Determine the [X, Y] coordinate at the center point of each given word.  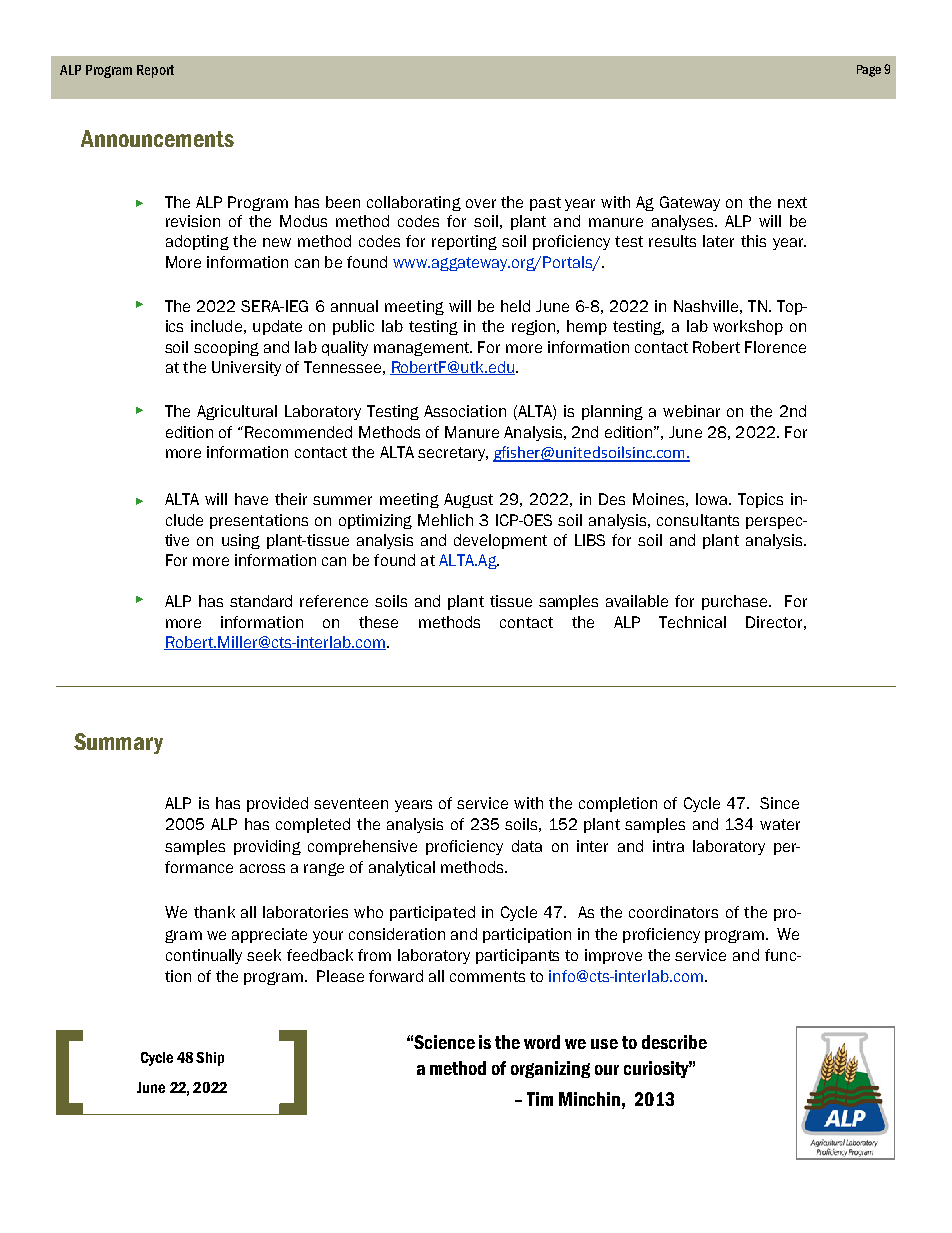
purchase [736, 602]
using [241, 541]
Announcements [157, 138]
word [542, 1042]
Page [869, 71]
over [481, 203]
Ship [210, 1059]
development [500, 541]
